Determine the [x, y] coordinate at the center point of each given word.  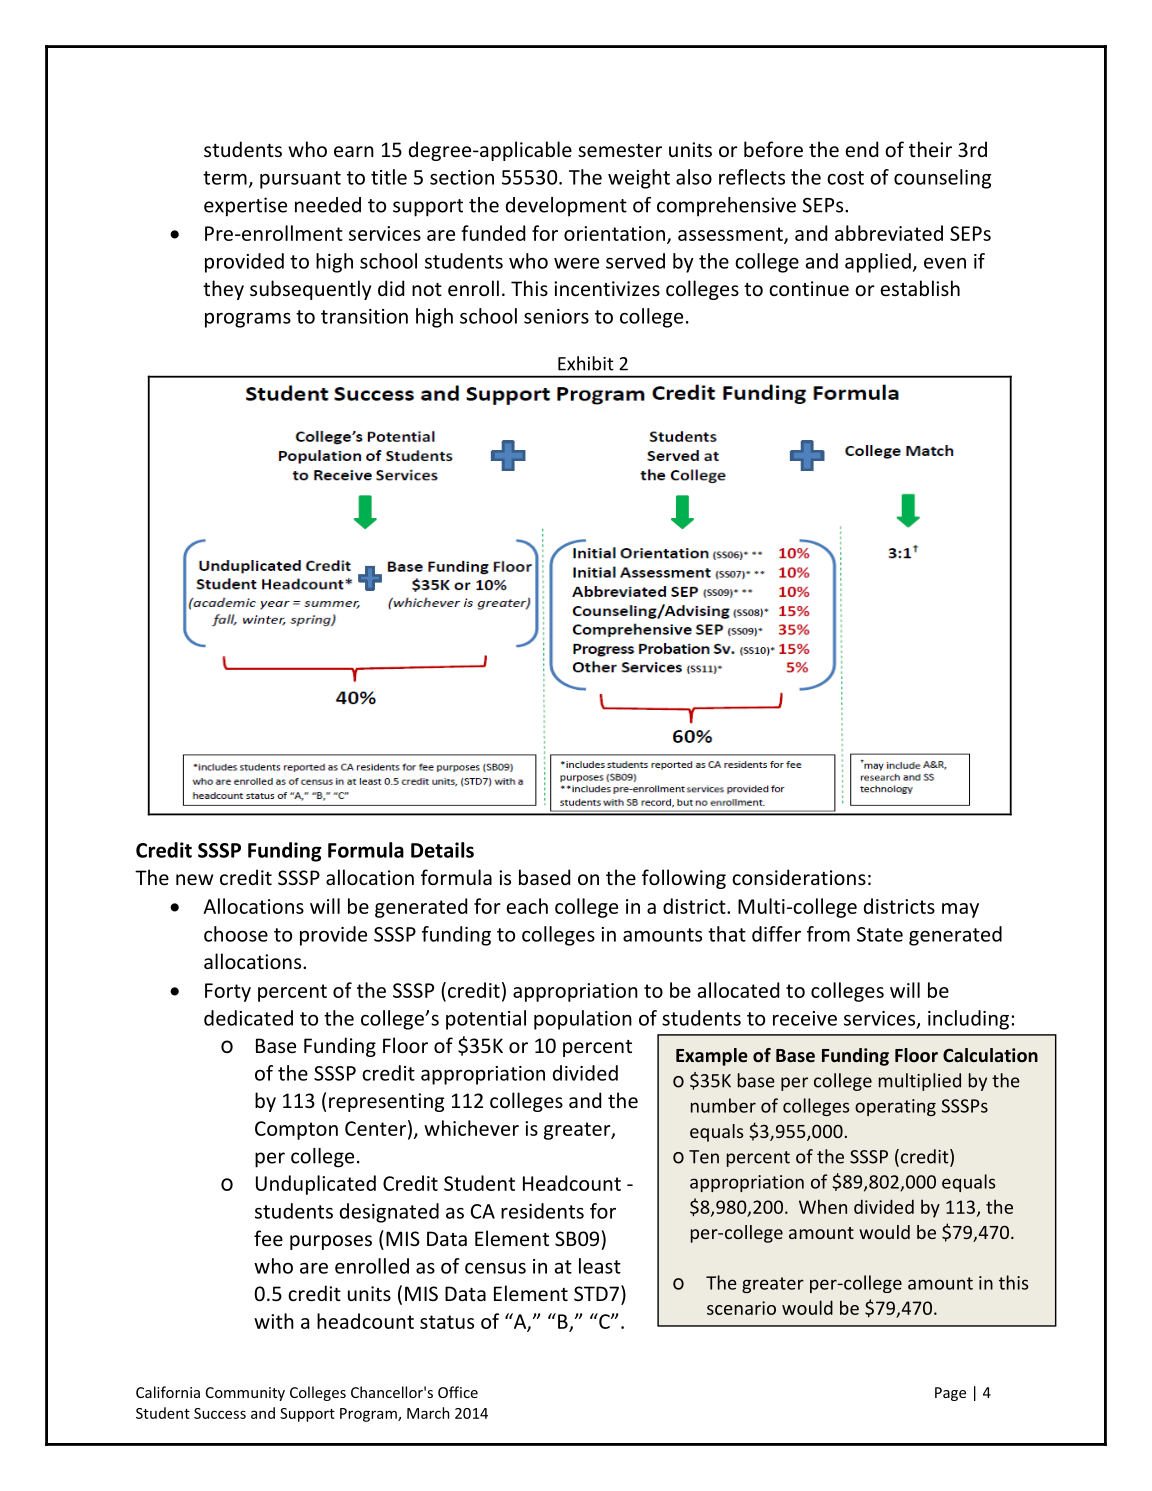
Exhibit [586, 363]
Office [458, 1392]
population [583, 1020]
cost [845, 178]
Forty [228, 992]
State [880, 934]
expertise [245, 207]
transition [364, 316]
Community [245, 1394]
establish [920, 288]
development [566, 207]
